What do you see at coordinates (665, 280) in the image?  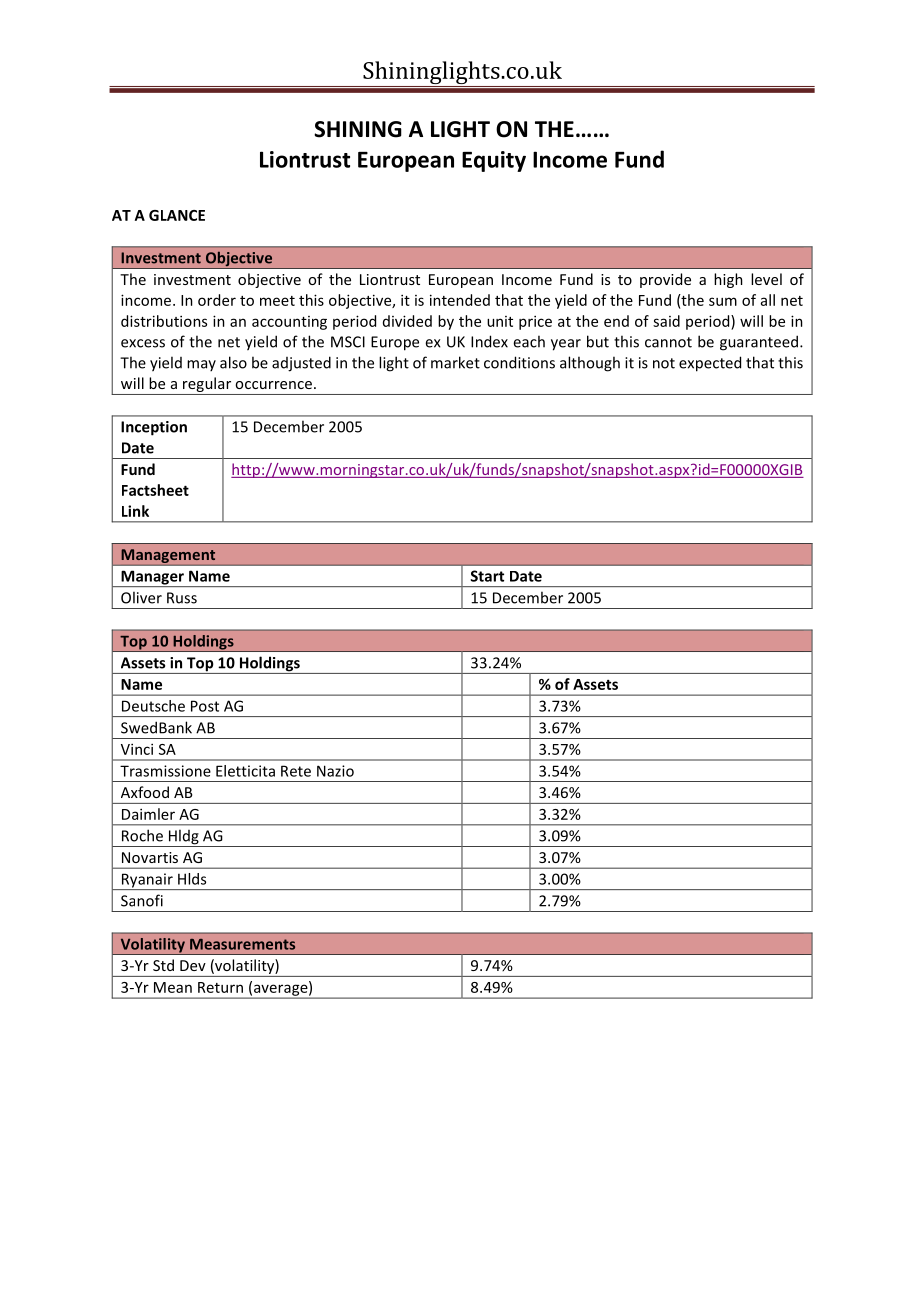 I see `provide` at bounding box center [665, 280].
